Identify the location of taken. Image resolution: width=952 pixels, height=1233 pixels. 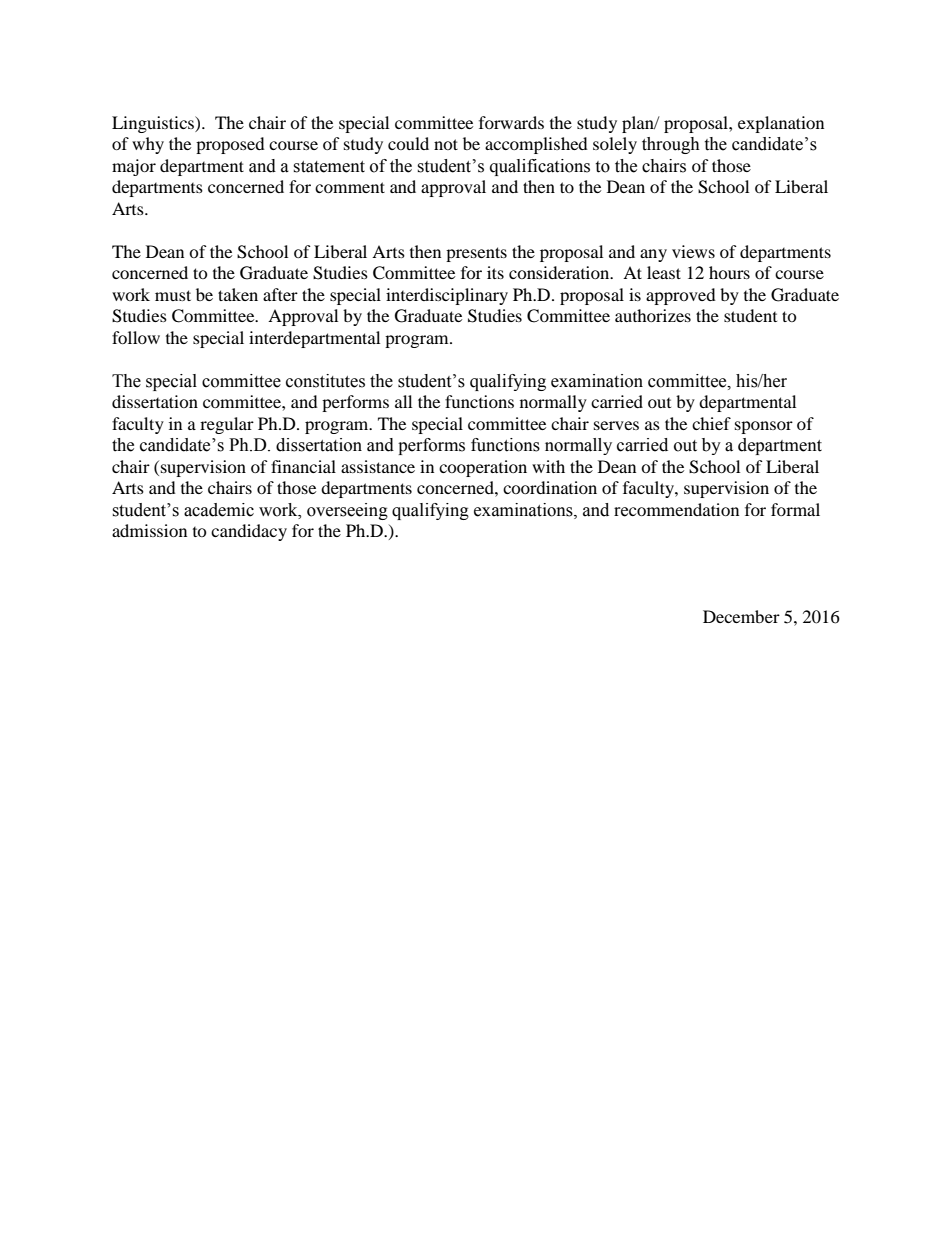
(238, 294).
